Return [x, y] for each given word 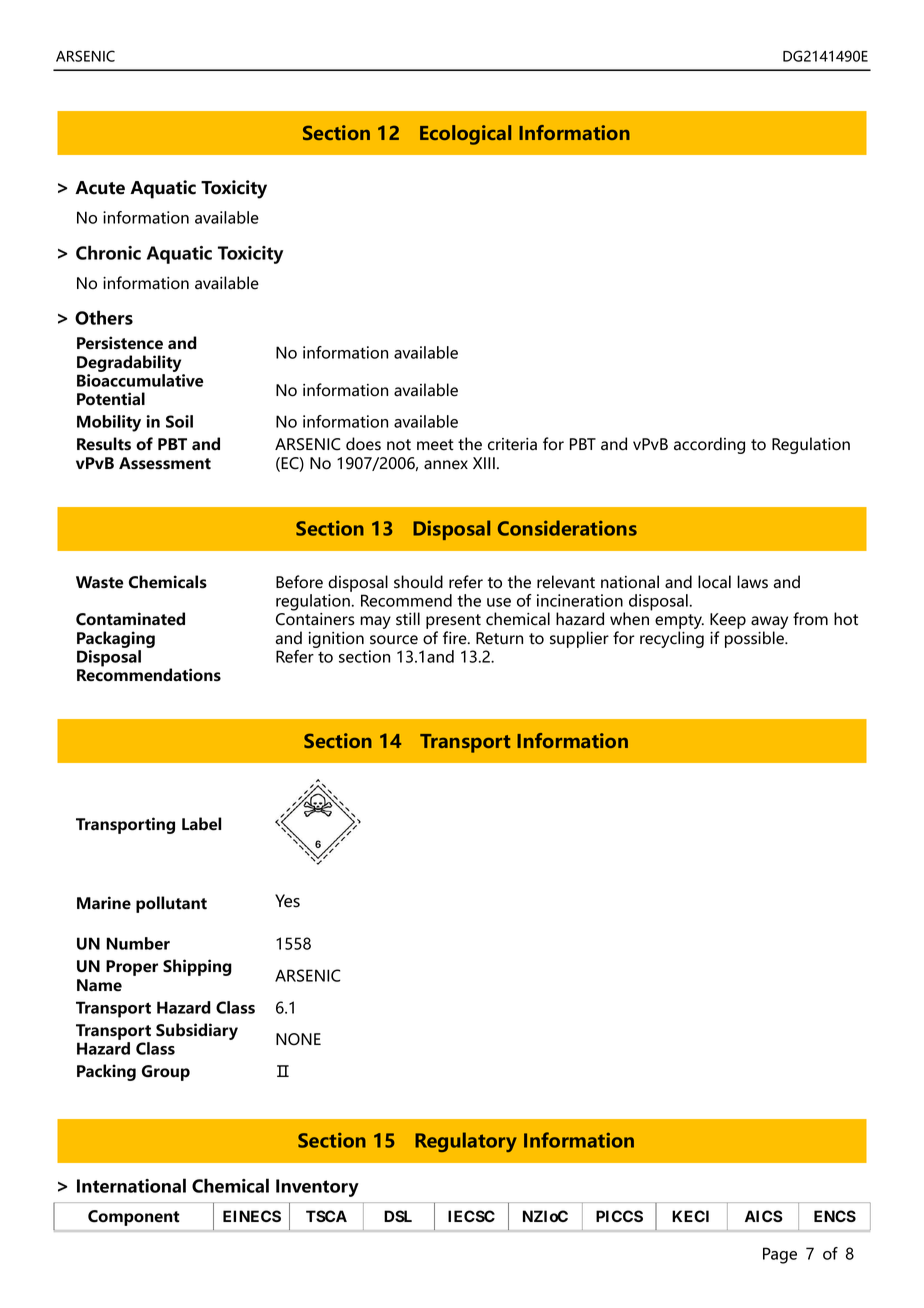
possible [755, 639]
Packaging [116, 639]
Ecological [465, 135]
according [709, 445]
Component [134, 1218]
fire [456, 638]
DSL [398, 1216]
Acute [100, 188]
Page [780, 1255]
